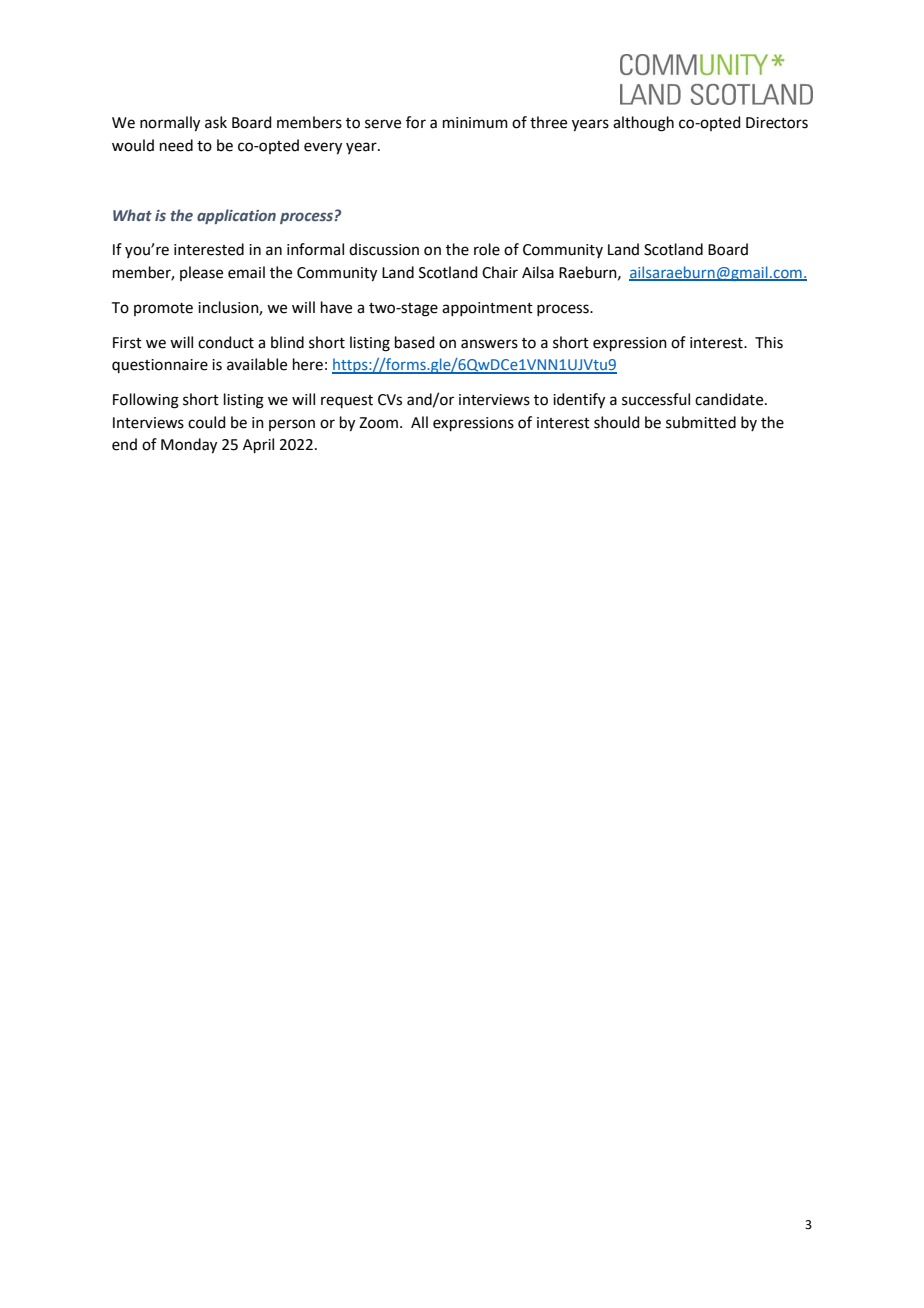 The image size is (924, 1308). Describe the element at coordinates (500, 272) in the screenshot. I see `Chair` at that location.
